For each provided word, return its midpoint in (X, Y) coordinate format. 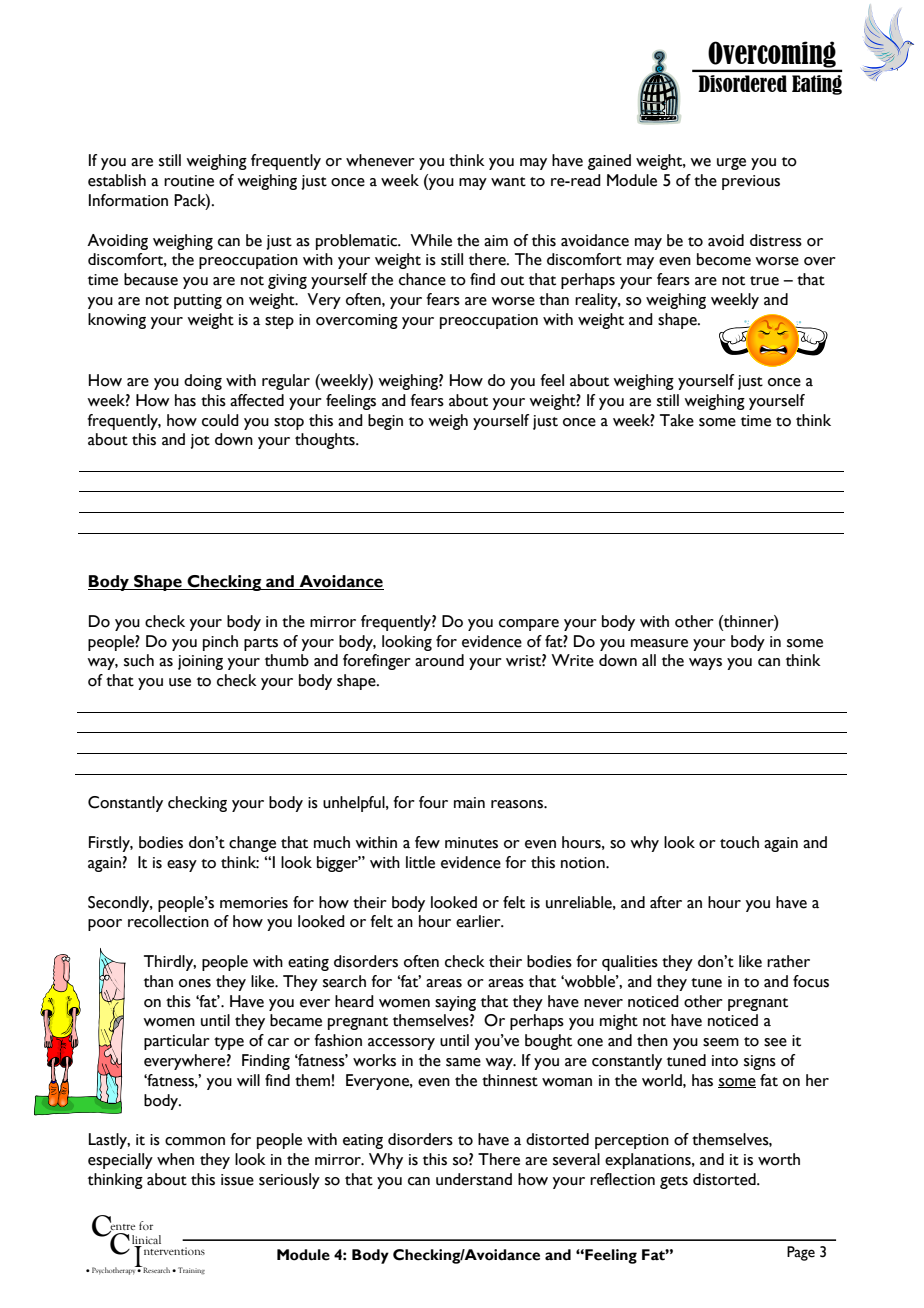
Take (677, 420)
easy (182, 866)
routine (189, 181)
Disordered (743, 83)
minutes (471, 843)
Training (191, 1270)
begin (385, 422)
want (508, 182)
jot (200, 441)
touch (739, 842)
